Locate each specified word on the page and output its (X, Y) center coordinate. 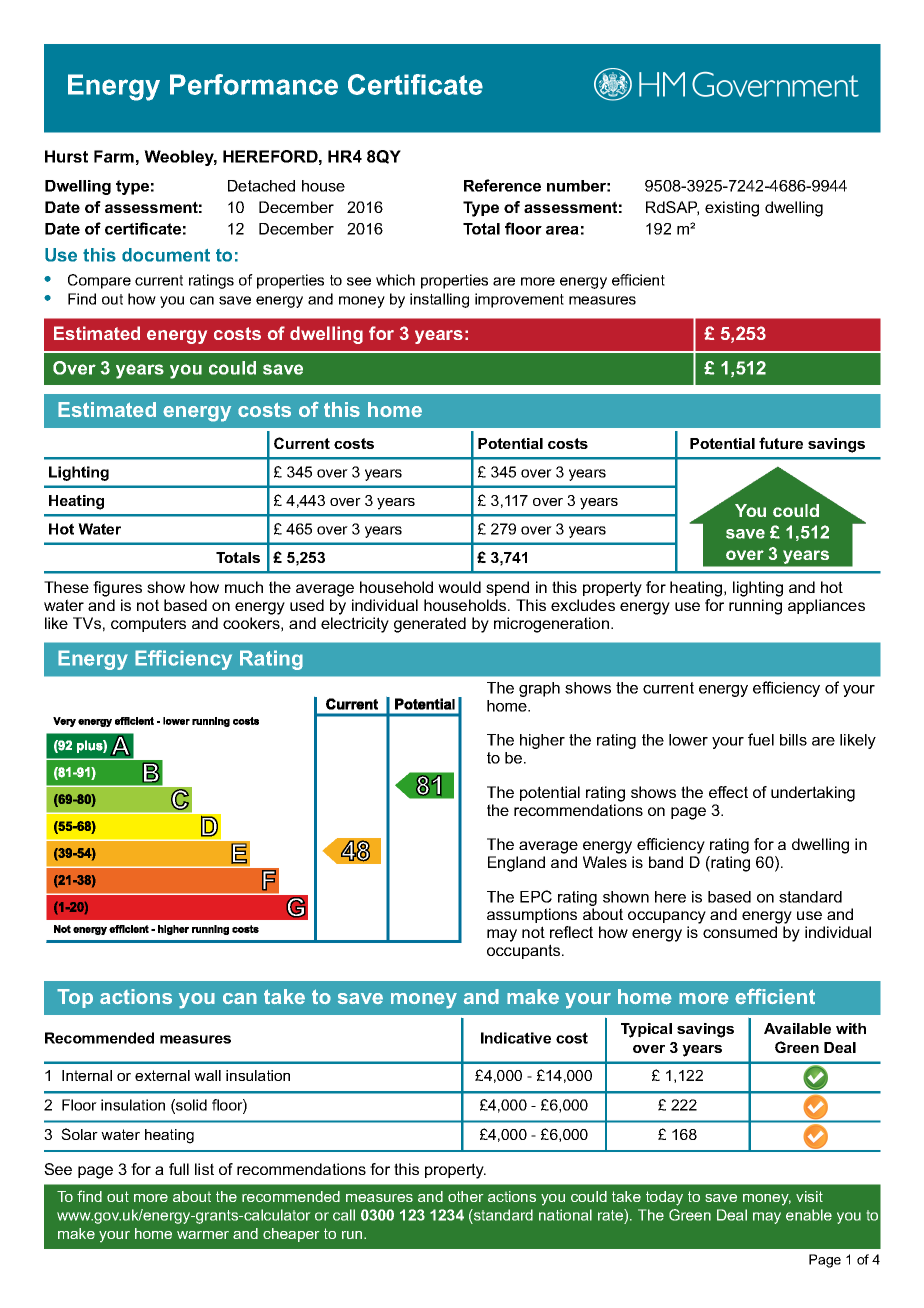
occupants (525, 951)
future (781, 443)
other (465, 1196)
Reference (502, 185)
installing (439, 300)
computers (148, 624)
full (179, 1169)
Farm (114, 156)
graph (539, 689)
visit (809, 1196)
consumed (740, 932)
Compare (99, 281)
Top (75, 998)
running (755, 607)
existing (732, 209)
